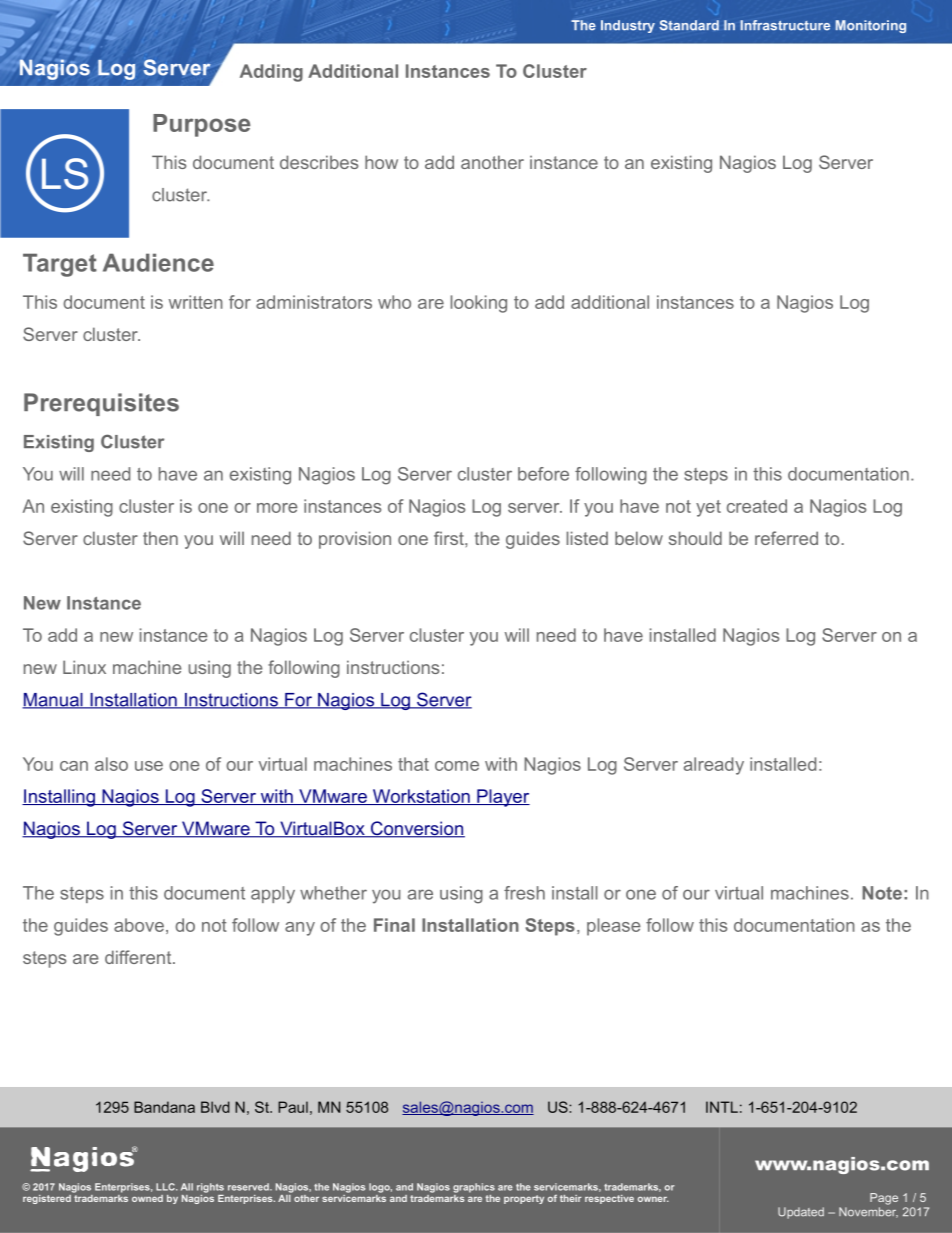 Image resolution: width=952 pixels, height=1233 pixels. What do you see at coordinates (149, 766) in the screenshot?
I see `use` at bounding box center [149, 766].
